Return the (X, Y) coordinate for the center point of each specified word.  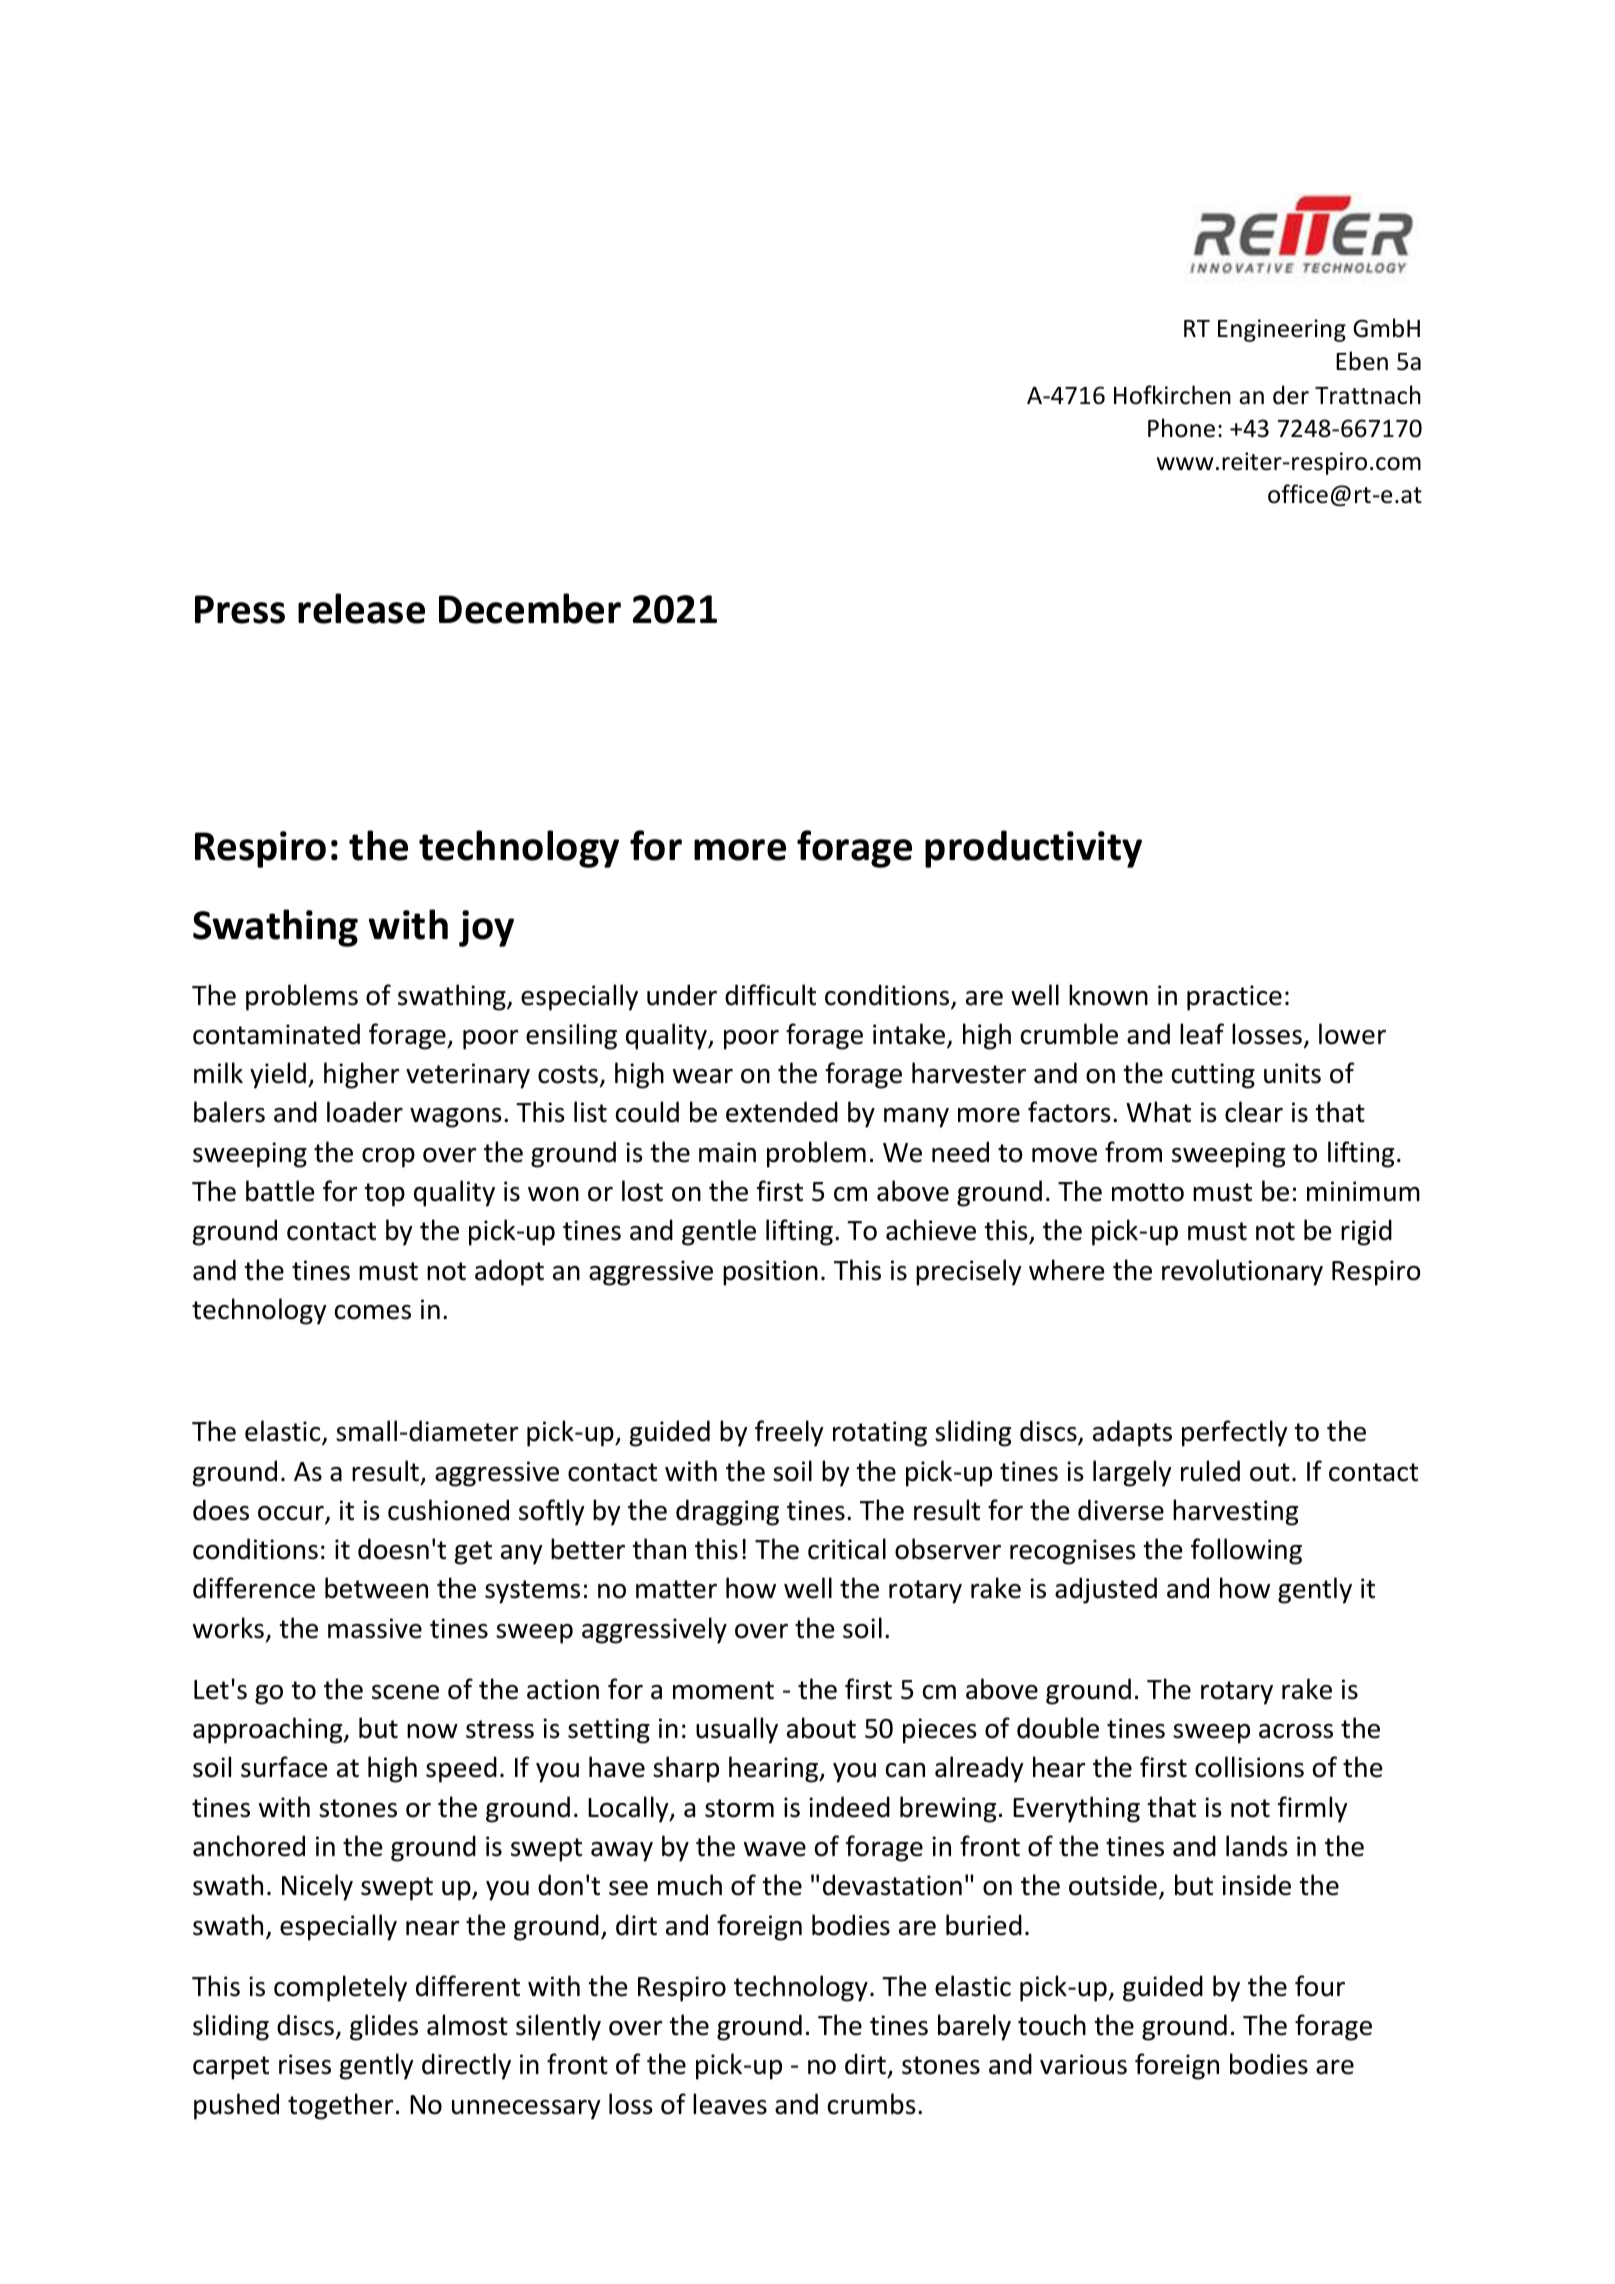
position (770, 1273)
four (1320, 1986)
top (384, 1195)
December (530, 608)
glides (384, 2027)
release (361, 608)
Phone (1181, 428)
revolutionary (1242, 1272)
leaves (730, 2104)
